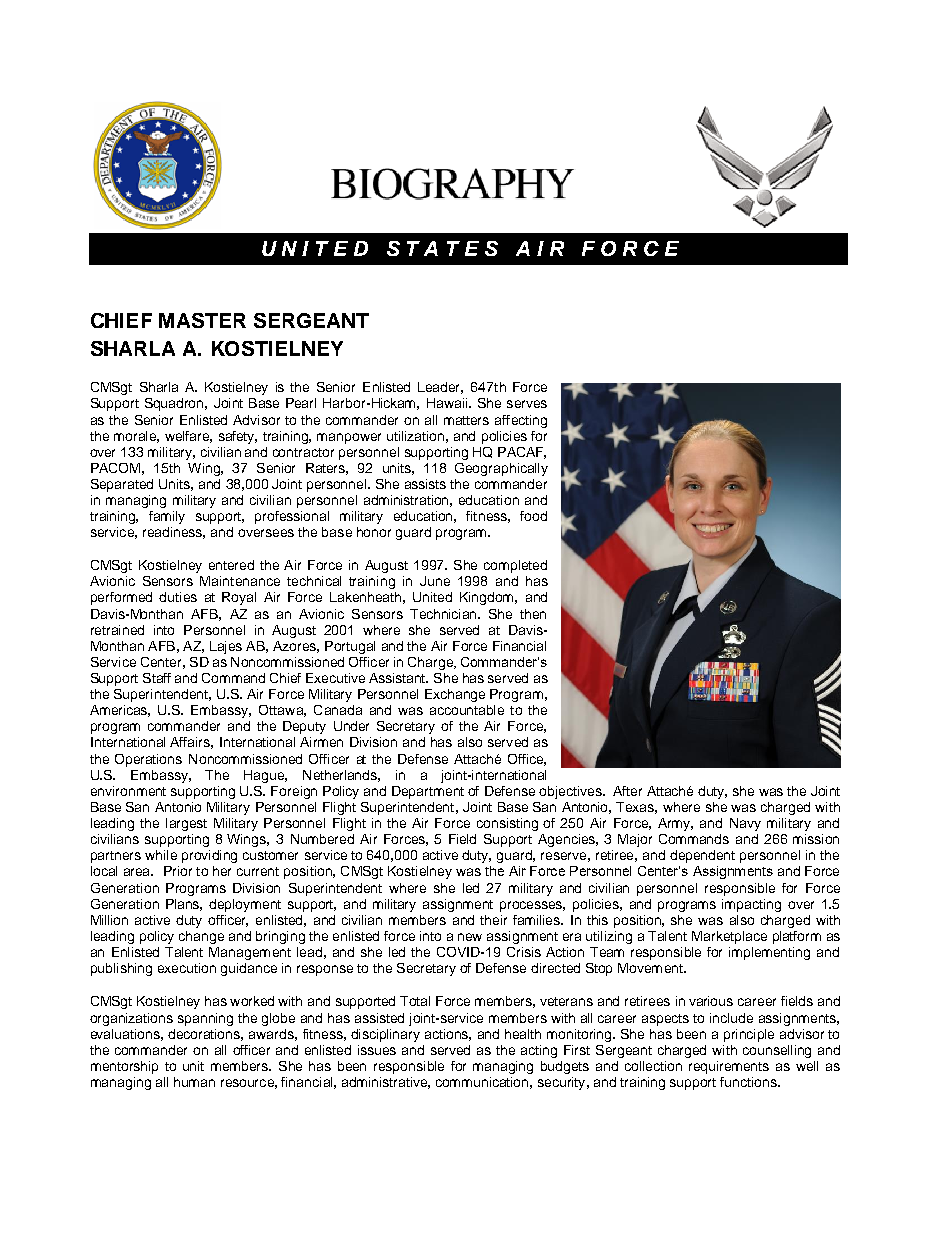 The height and width of the document is (1233, 952). Describe the element at coordinates (167, 517) in the document. I see `family` at that location.
